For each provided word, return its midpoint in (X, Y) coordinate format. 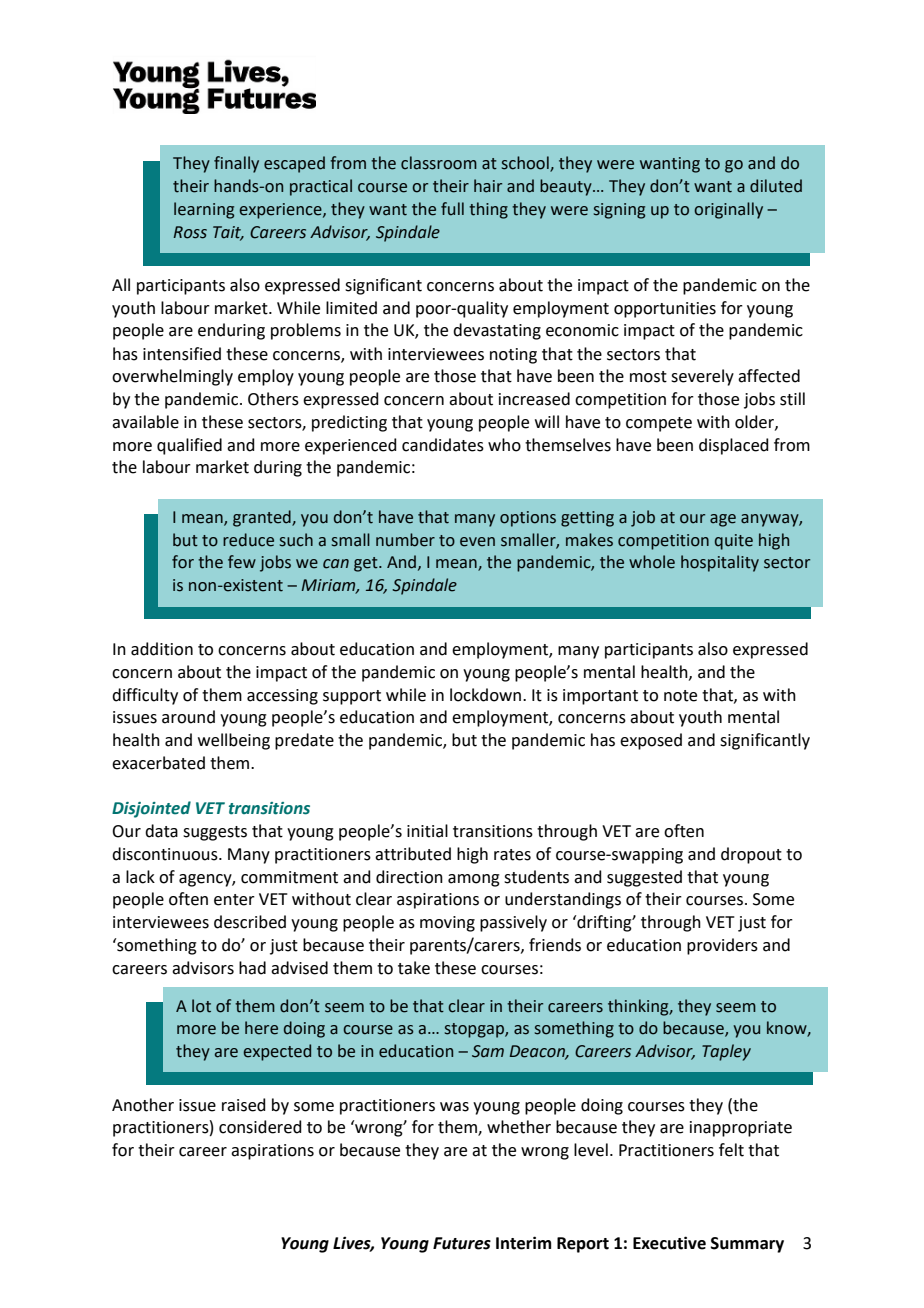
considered (260, 1127)
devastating (497, 331)
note (680, 696)
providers (722, 946)
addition (162, 649)
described (250, 922)
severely (702, 377)
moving (447, 924)
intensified (182, 354)
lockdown (485, 695)
